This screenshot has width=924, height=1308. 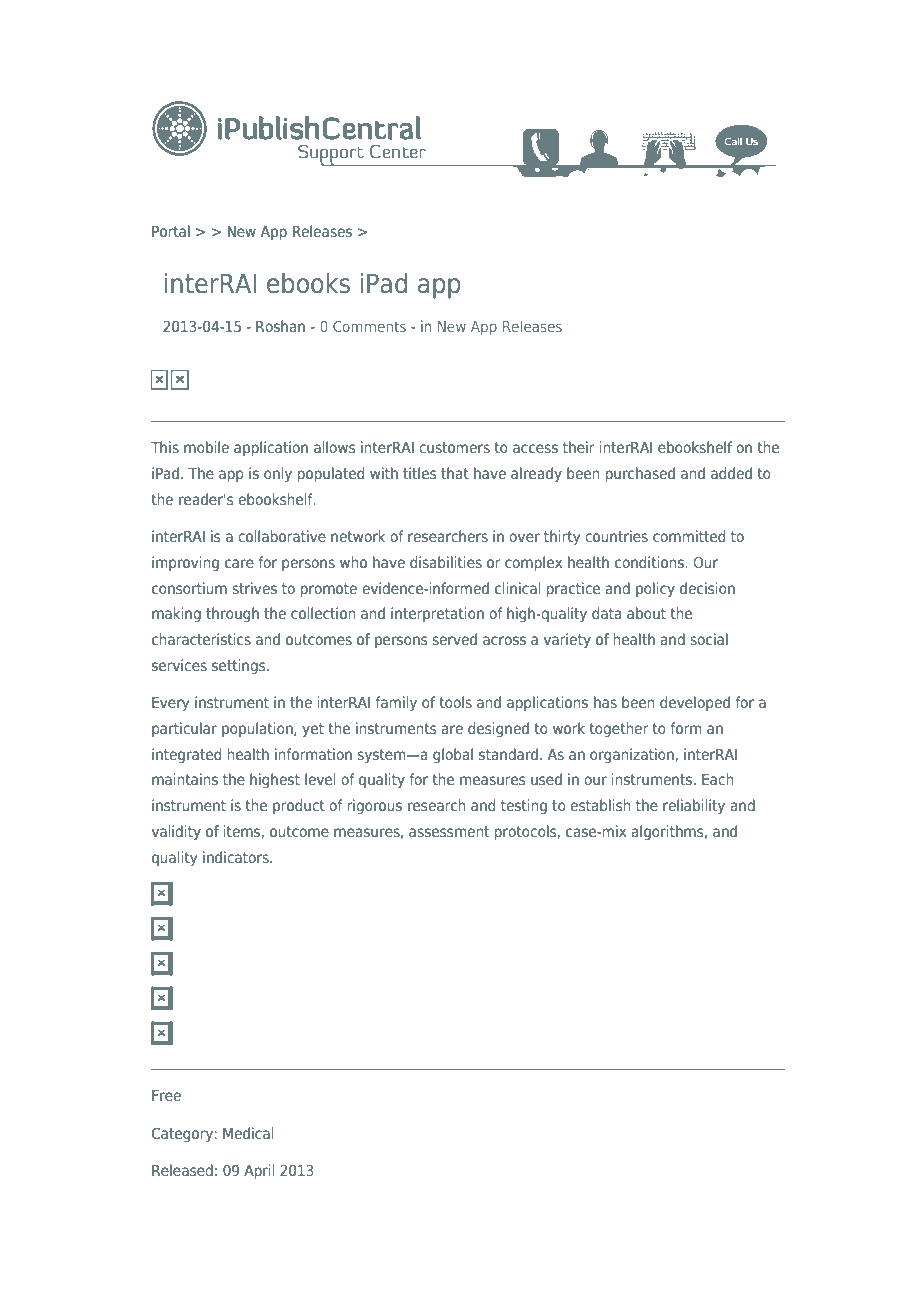 What do you see at coordinates (694, 806) in the screenshot?
I see `reliability` at bounding box center [694, 806].
